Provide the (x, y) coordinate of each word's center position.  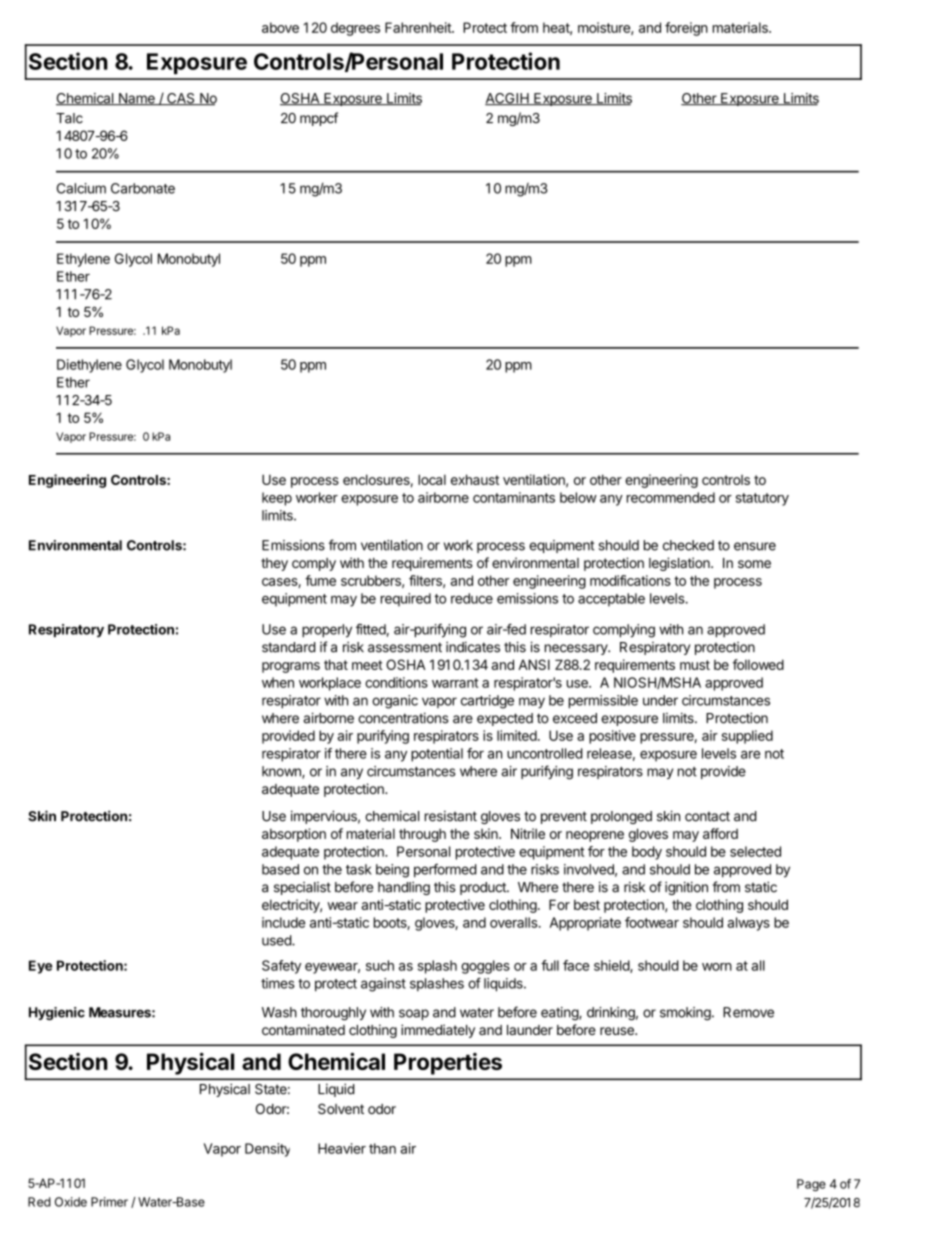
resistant (451, 816)
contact (707, 816)
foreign (686, 29)
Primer (109, 1202)
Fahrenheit (419, 27)
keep (277, 499)
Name (136, 99)
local (432, 479)
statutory (762, 499)
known (282, 772)
